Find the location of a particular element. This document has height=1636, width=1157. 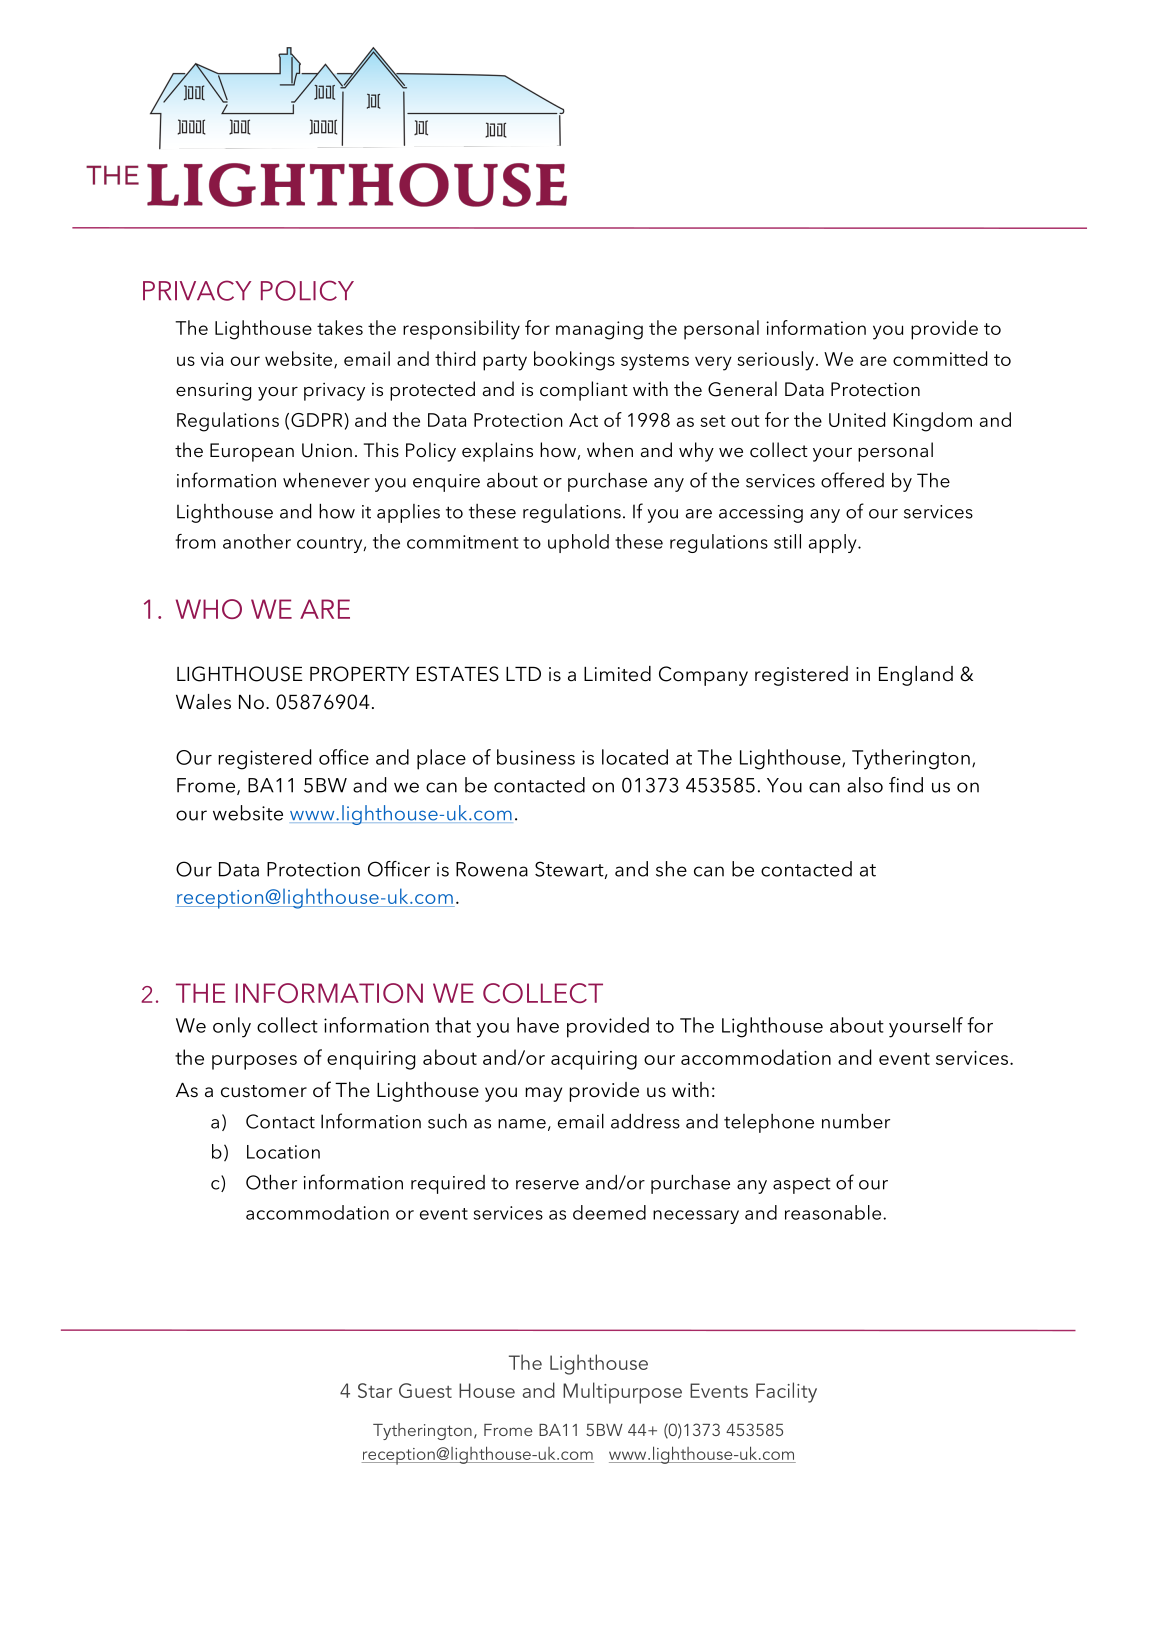

Multipurpose is located at coordinates (622, 1393).
